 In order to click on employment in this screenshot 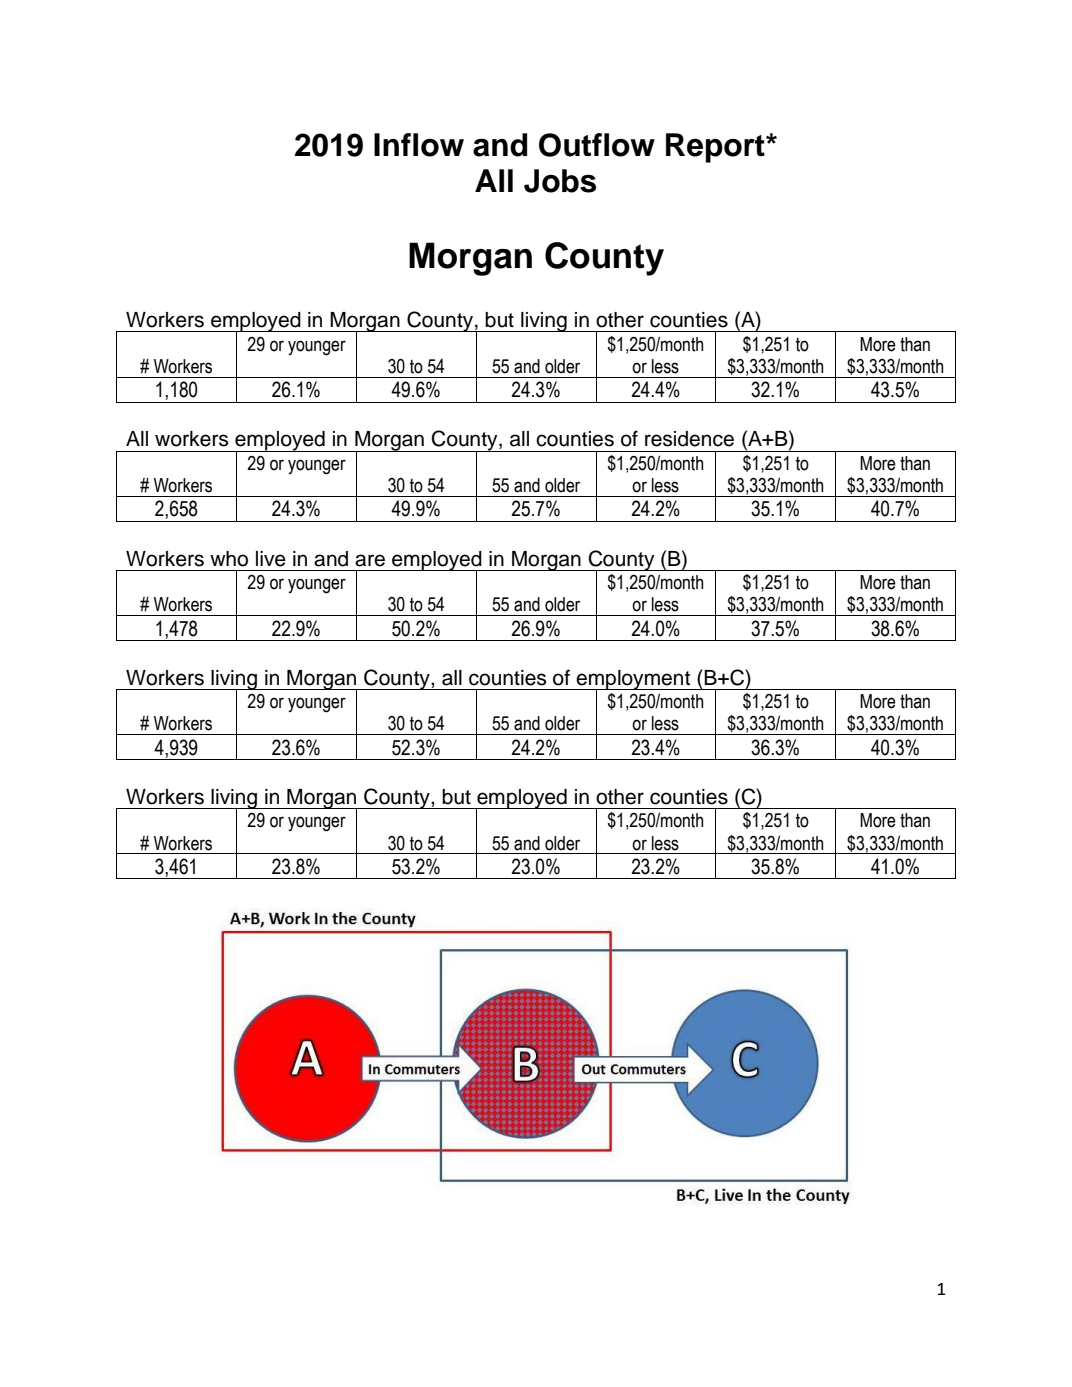, I will do `click(634, 681)`.
